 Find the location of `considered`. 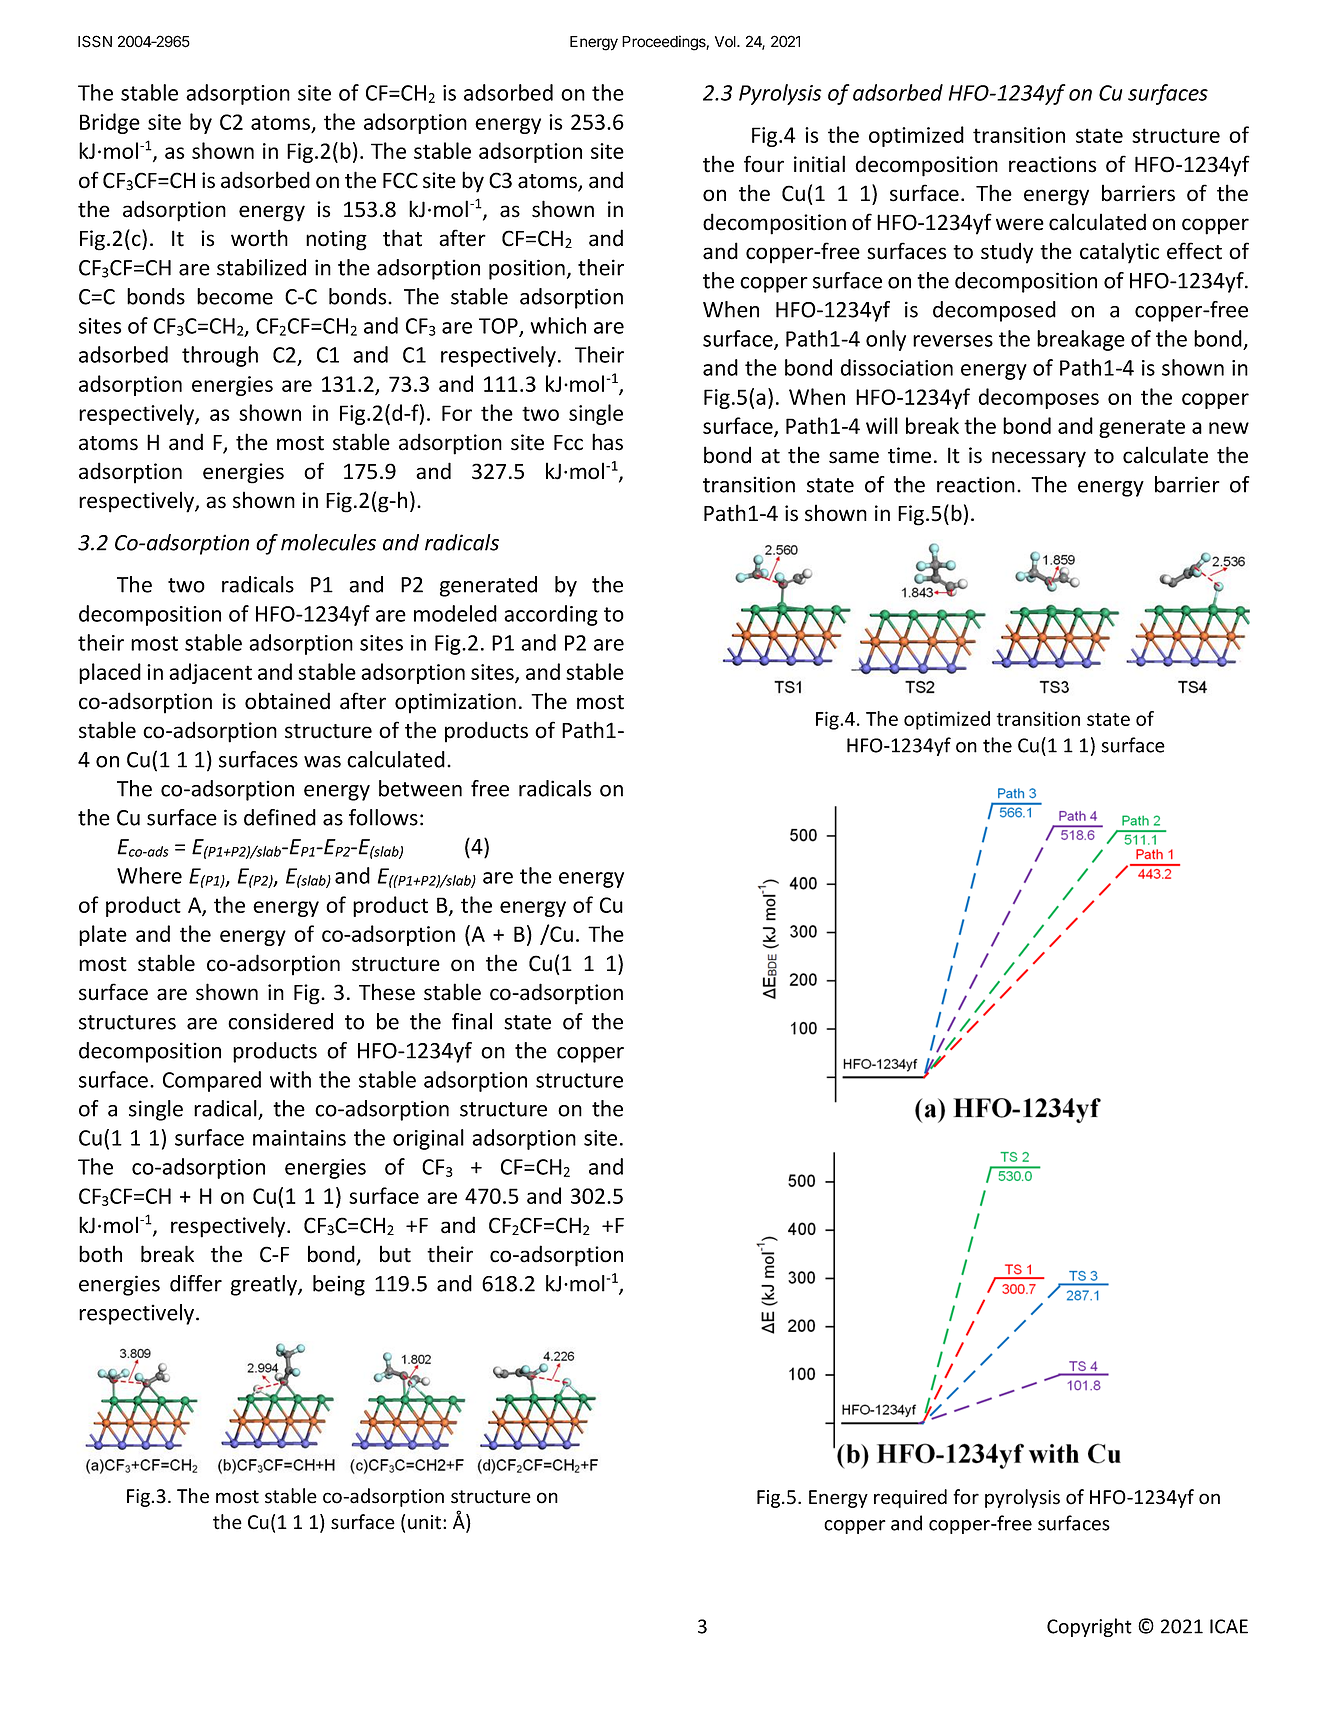

considered is located at coordinates (280, 1021).
